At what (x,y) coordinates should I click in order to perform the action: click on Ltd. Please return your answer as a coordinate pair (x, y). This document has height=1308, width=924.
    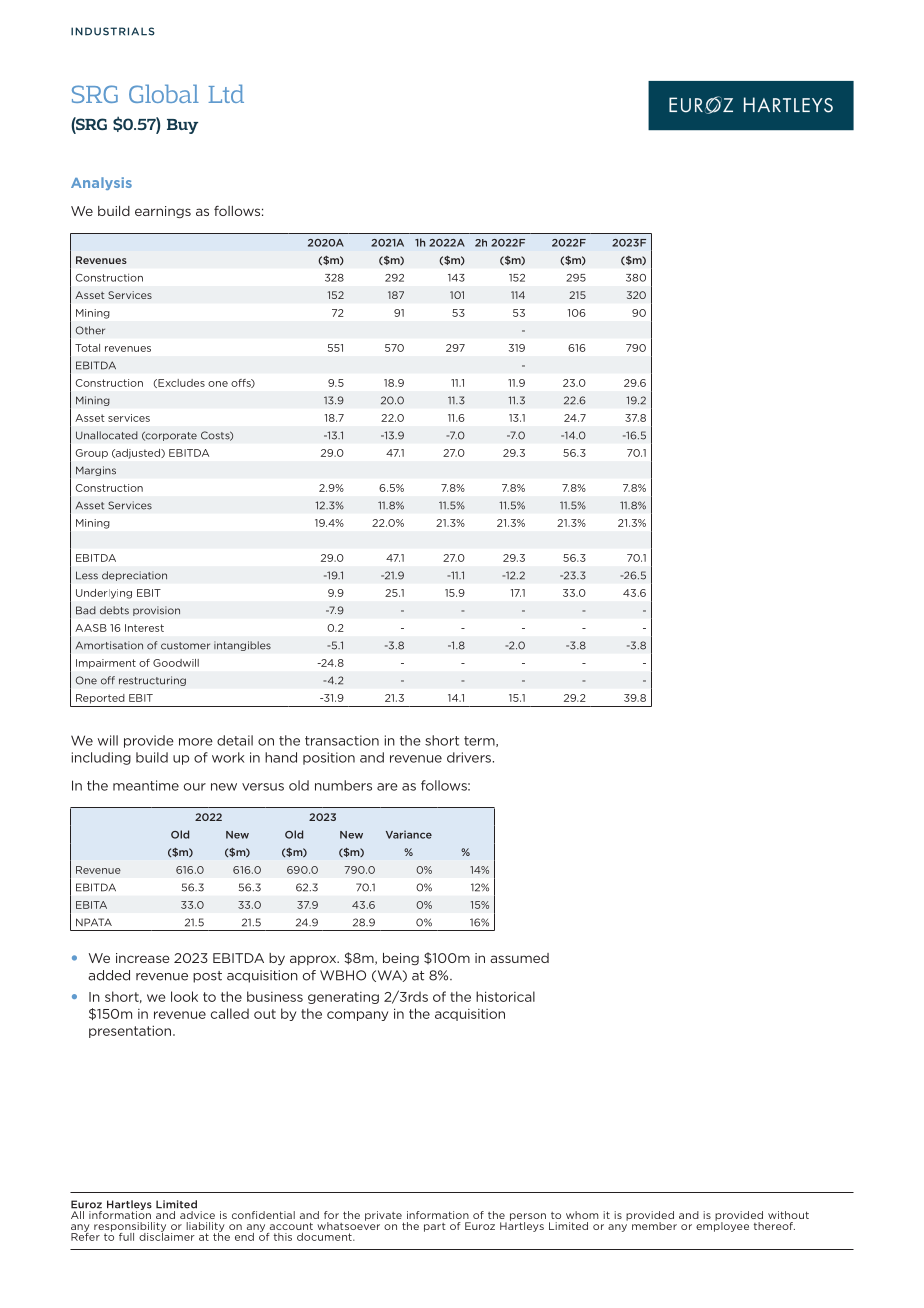
    Looking at the image, I should click on (226, 93).
